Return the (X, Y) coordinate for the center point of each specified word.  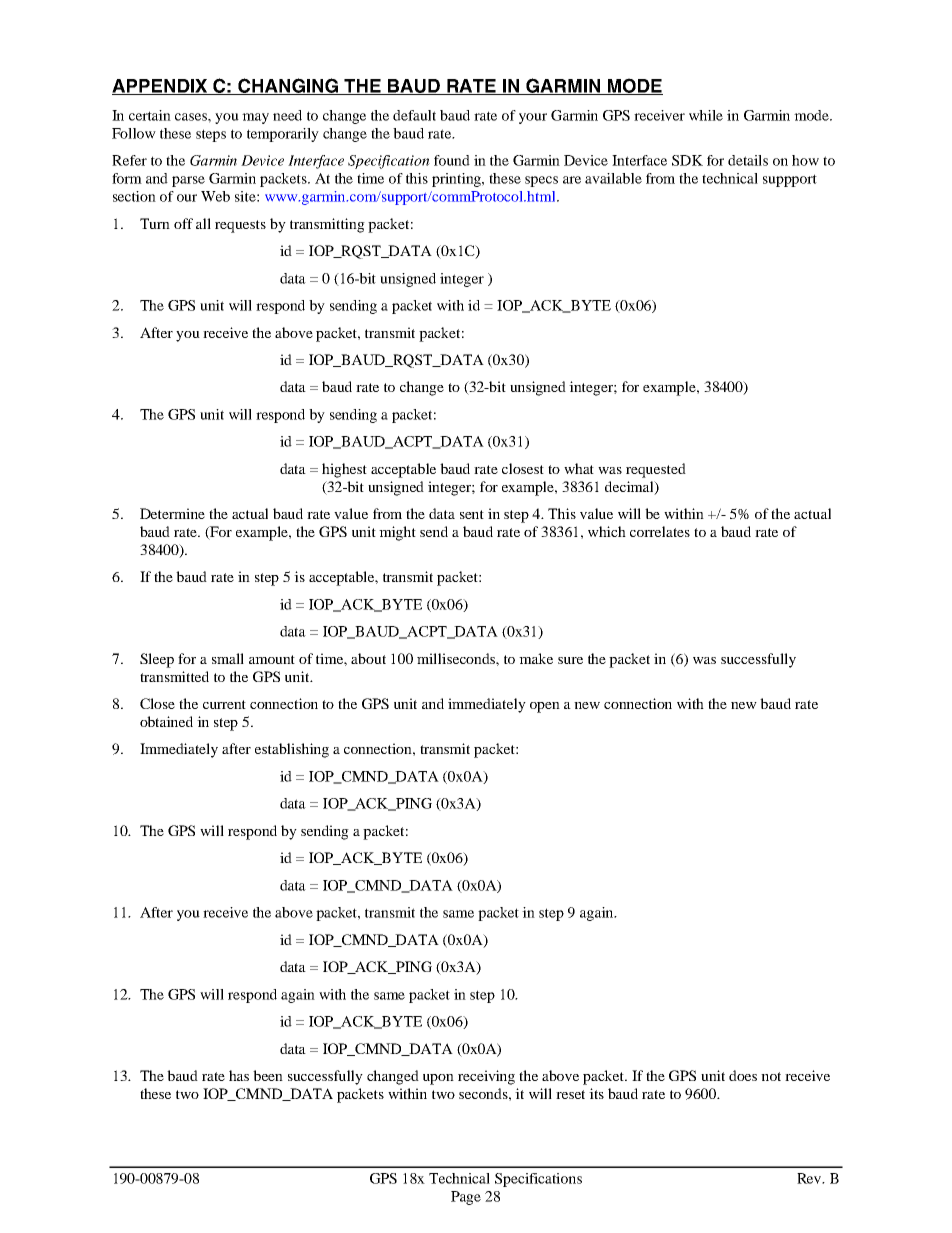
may (255, 118)
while (706, 115)
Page (466, 1198)
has (239, 1075)
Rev (810, 1178)
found (452, 160)
